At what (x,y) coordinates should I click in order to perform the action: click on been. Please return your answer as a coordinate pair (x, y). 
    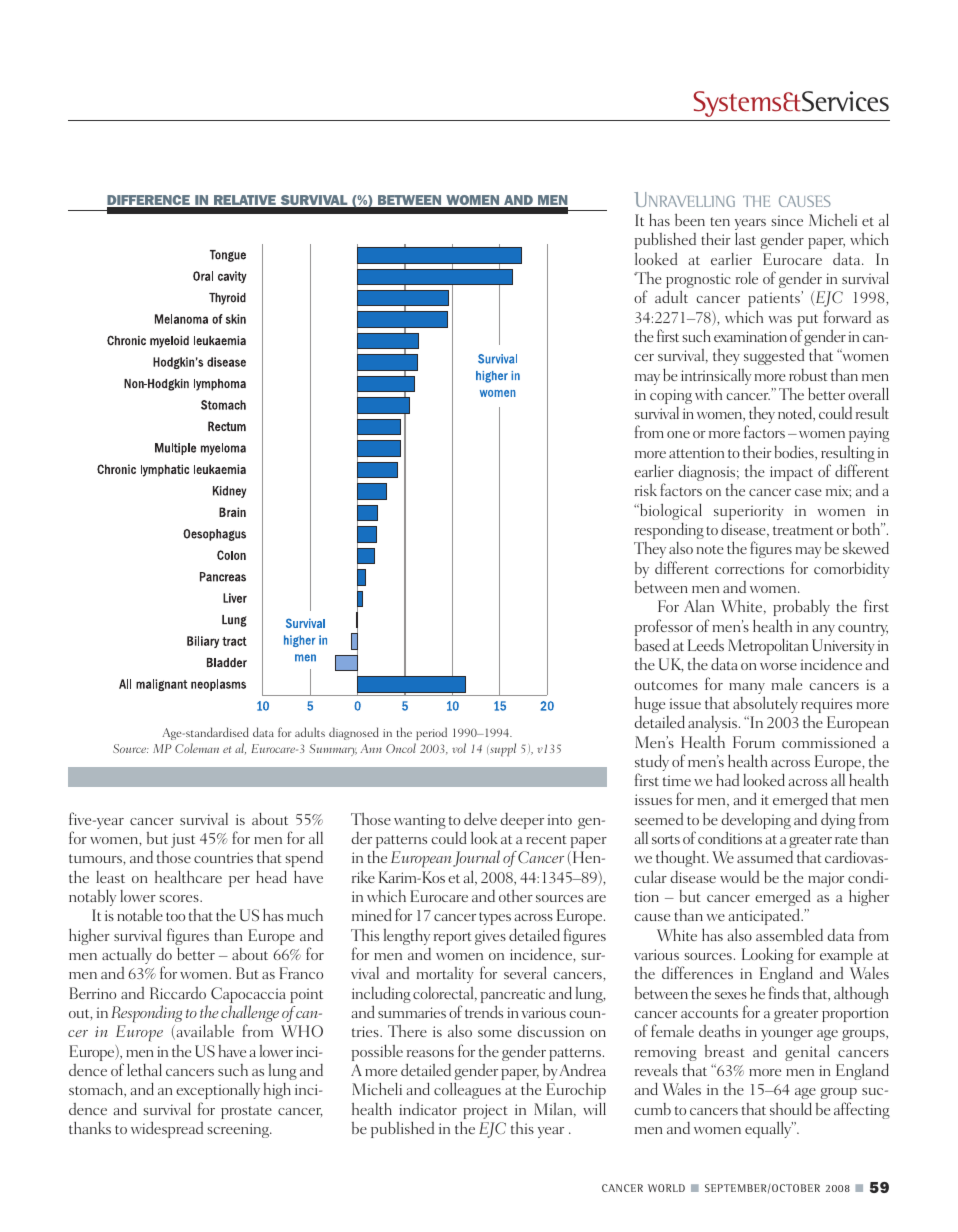
    Looking at the image, I should click on (690, 220).
